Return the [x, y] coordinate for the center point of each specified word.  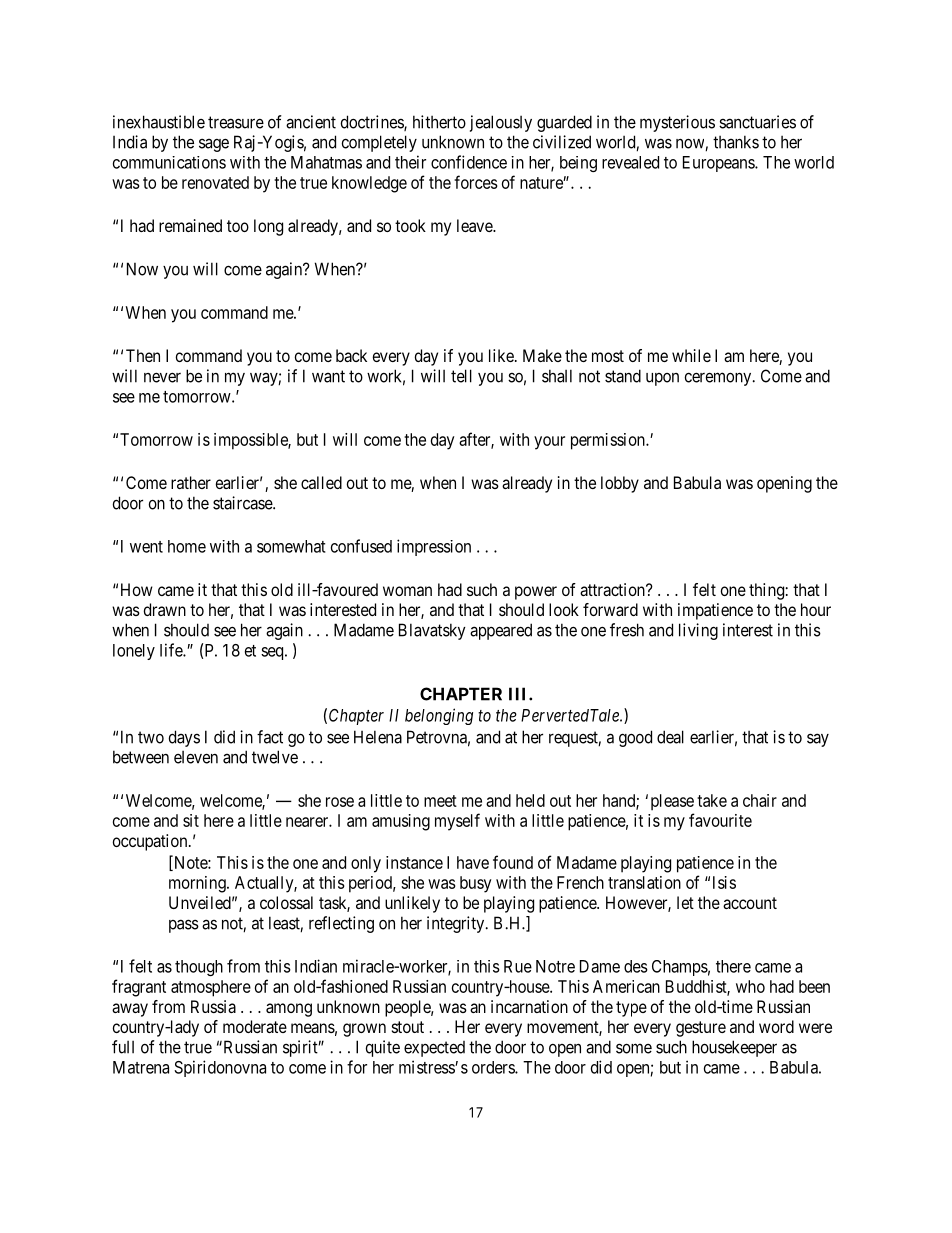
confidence [469, 162]
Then [143, 355]
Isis [724, 882]
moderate [255, 1026]
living [698, 631]
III [519, 694]
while [691, 355]
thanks [736, 142]
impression [434, 547]
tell [461, 376]
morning [198, 884]
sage [214, 145]
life [172, 650]
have [473, 862]
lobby [620, 484]
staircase [243, 503]
